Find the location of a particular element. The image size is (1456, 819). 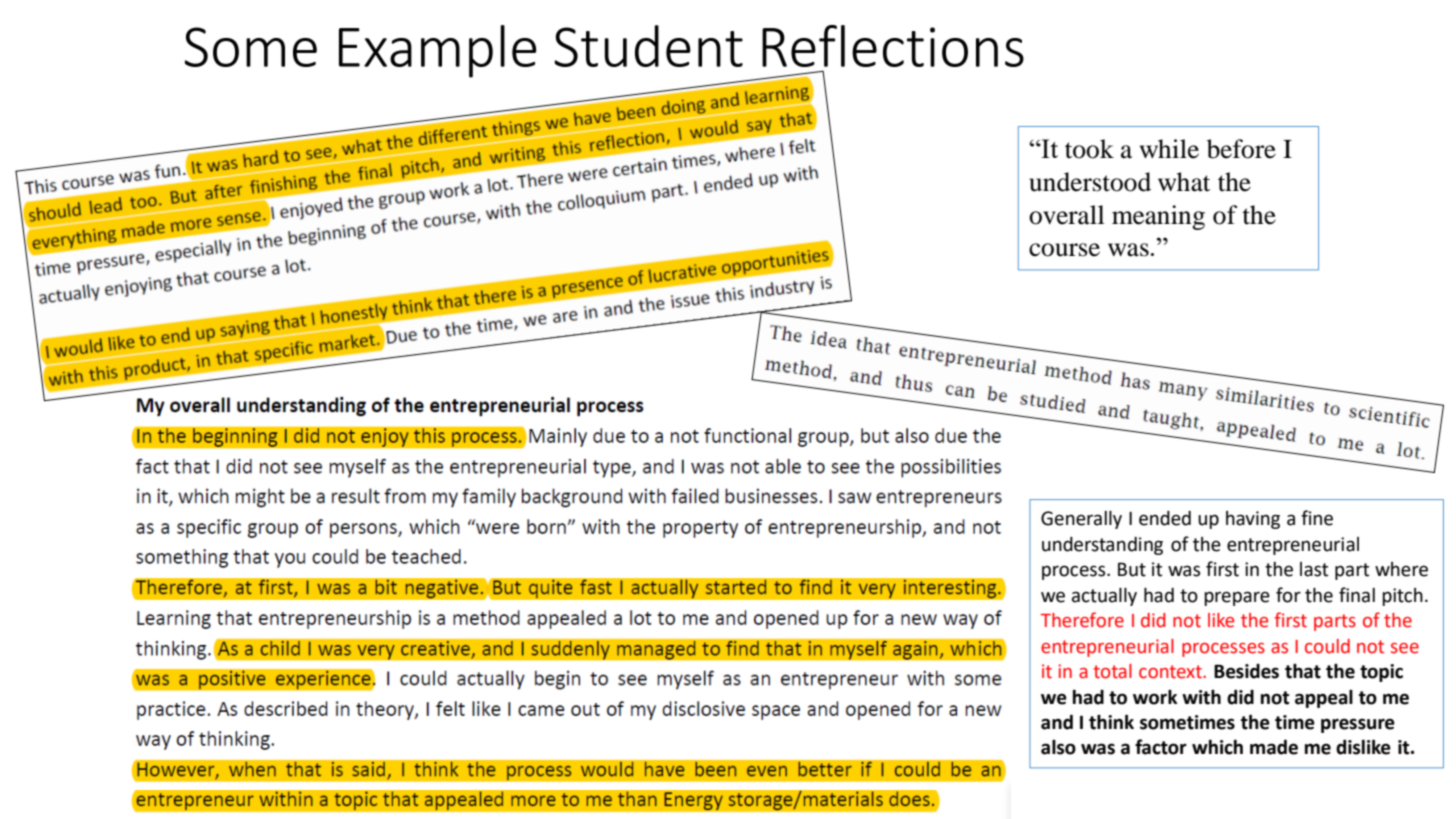

fine is located at coordinates (1317, 518).
